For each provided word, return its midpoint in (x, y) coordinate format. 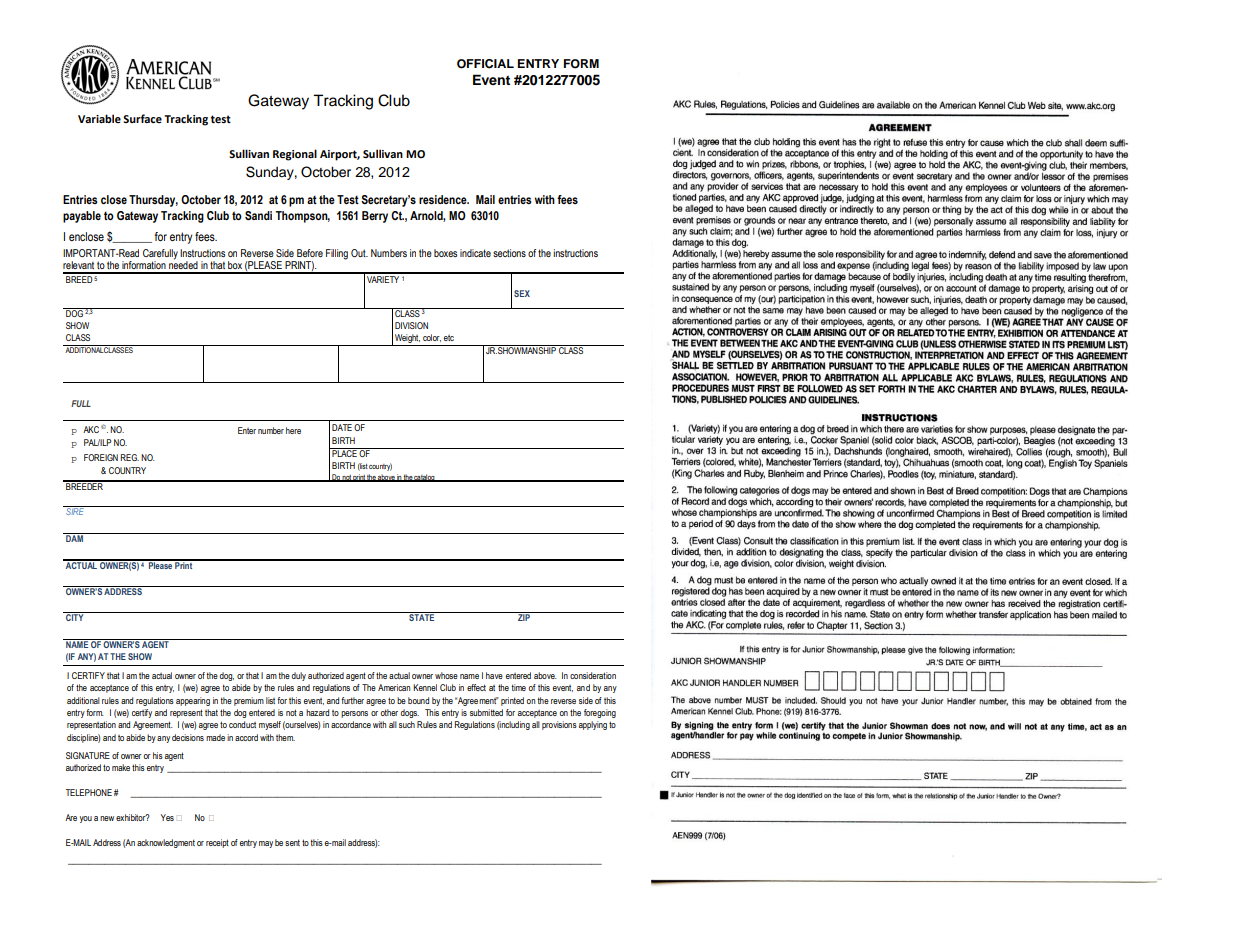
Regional (295, 155)
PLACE (344, 452)
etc (449, 338)
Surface (142, 118)
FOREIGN (101, 457)
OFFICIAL (485, 64)
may (266, 844)
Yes (167, 817)
